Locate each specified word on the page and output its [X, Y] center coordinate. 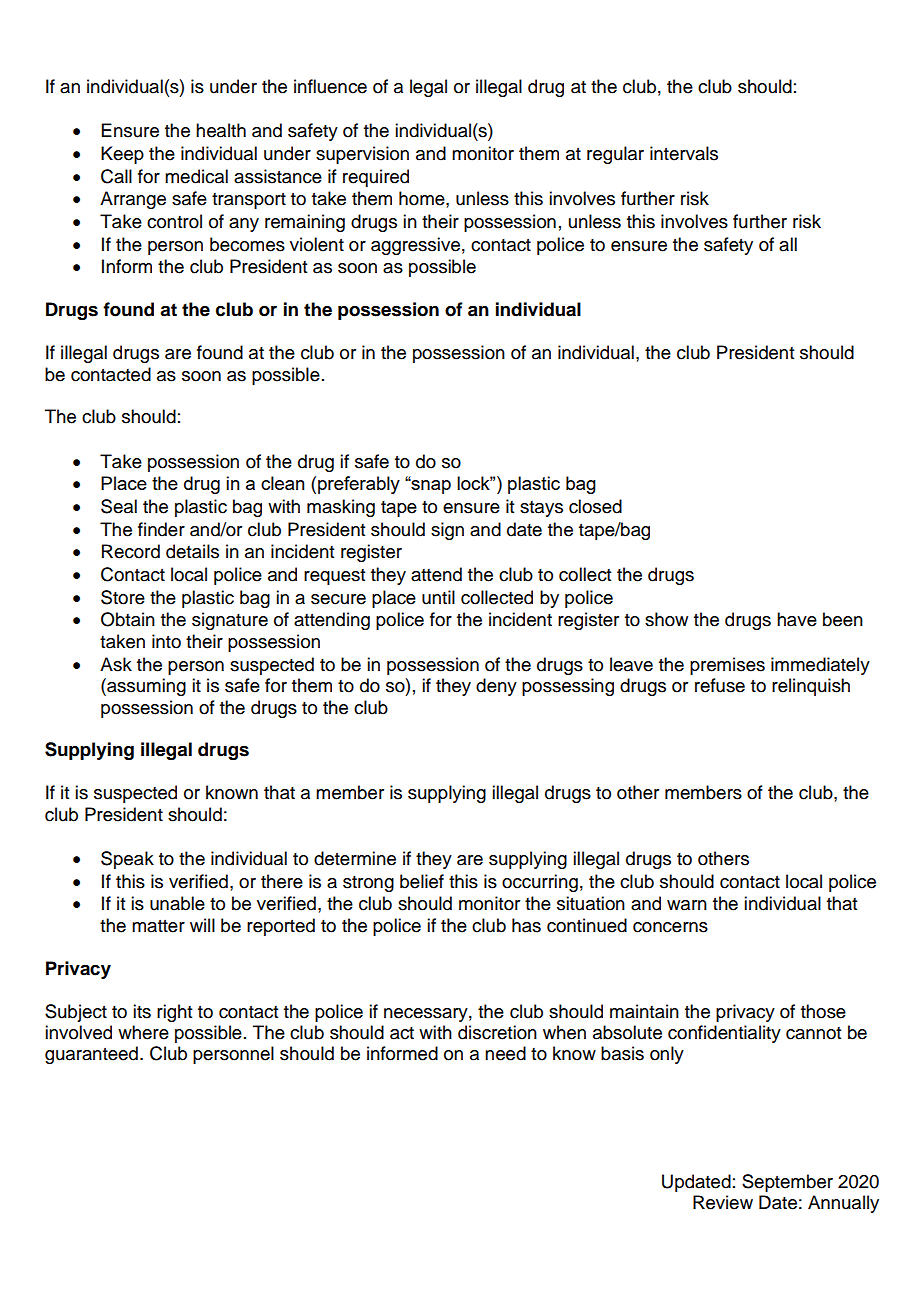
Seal [119, 506]
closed [595, 506]
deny [496, 687]
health [221, 130]
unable [177, 903]
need [505, 1053]
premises [727, 666]
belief [422, 881]
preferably [359, 485]
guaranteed [91, 1055]
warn [687, 905]
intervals [684, 153]
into [166, 641]
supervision [362, 155]
